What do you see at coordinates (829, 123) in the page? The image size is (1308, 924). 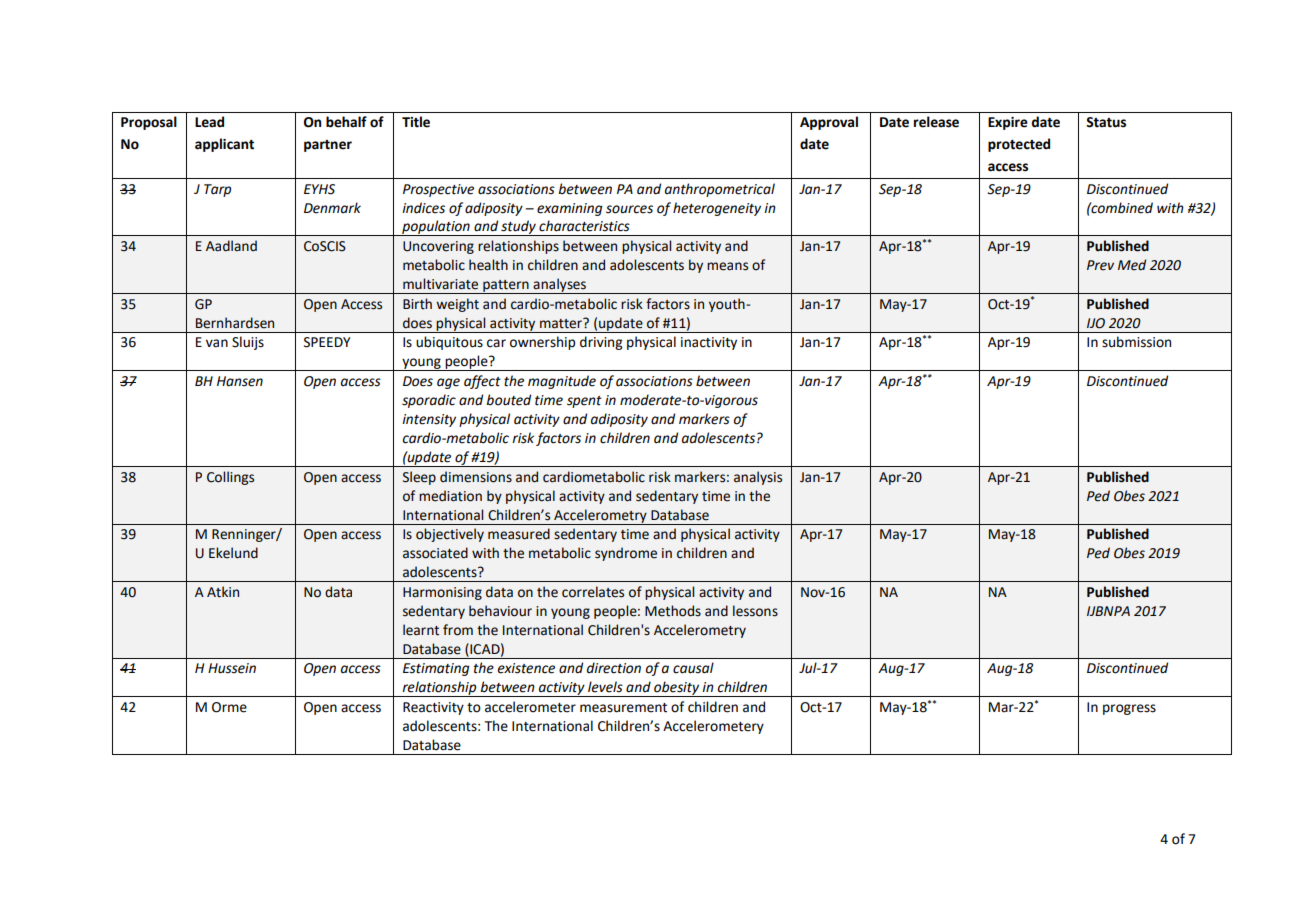 I see `Approval` at bounding box center [829, 123].
